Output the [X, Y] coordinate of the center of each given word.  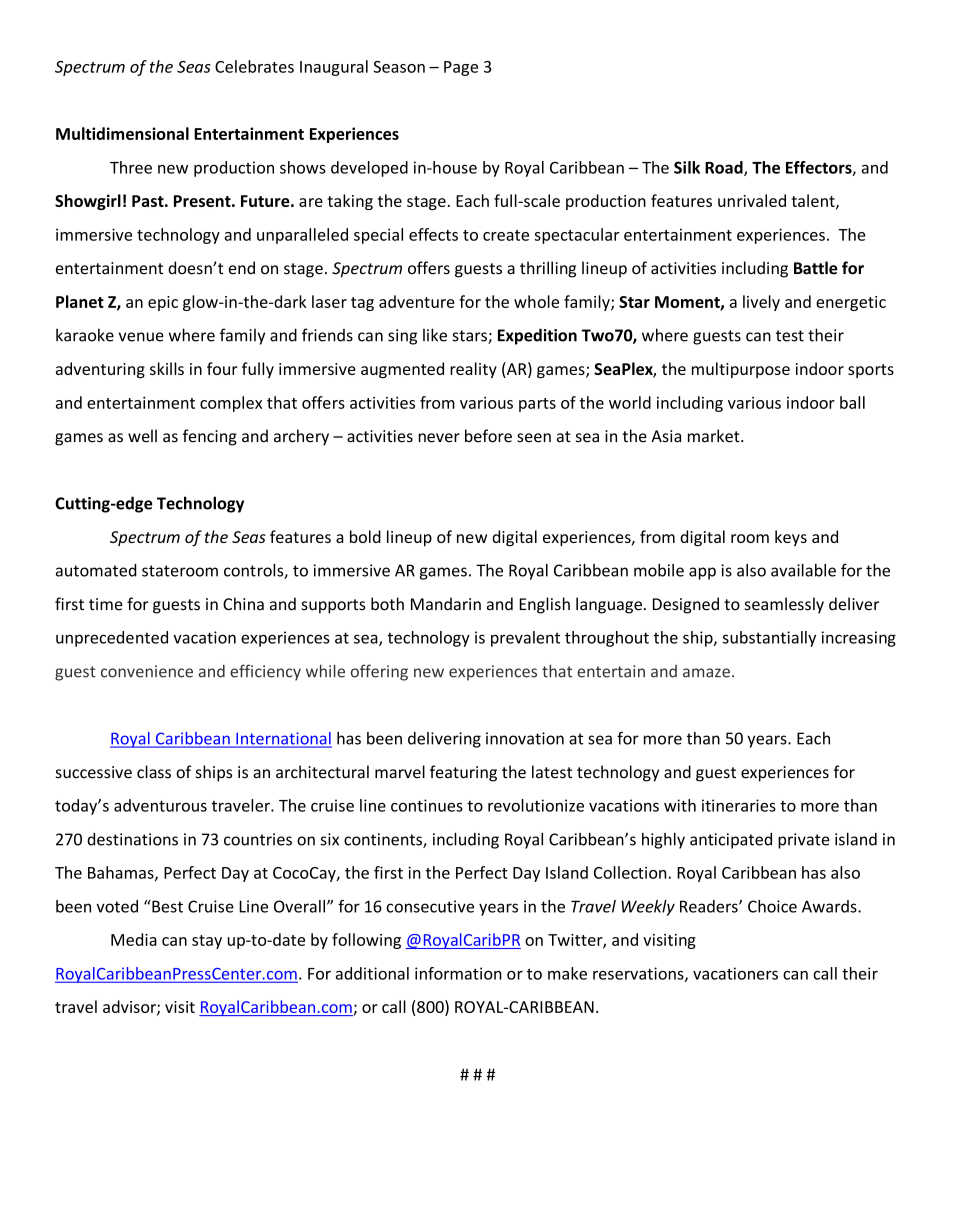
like [435, 335]
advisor [130, 1007]
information [458, 973]
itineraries [739, 805]
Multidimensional [122, 133]
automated [96, 570]
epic [163, 303]
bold [365, 536]
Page [461, 68]
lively [761, 303]
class [154, 772]
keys [791, 538]
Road [725, 168]
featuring [463, 773]
